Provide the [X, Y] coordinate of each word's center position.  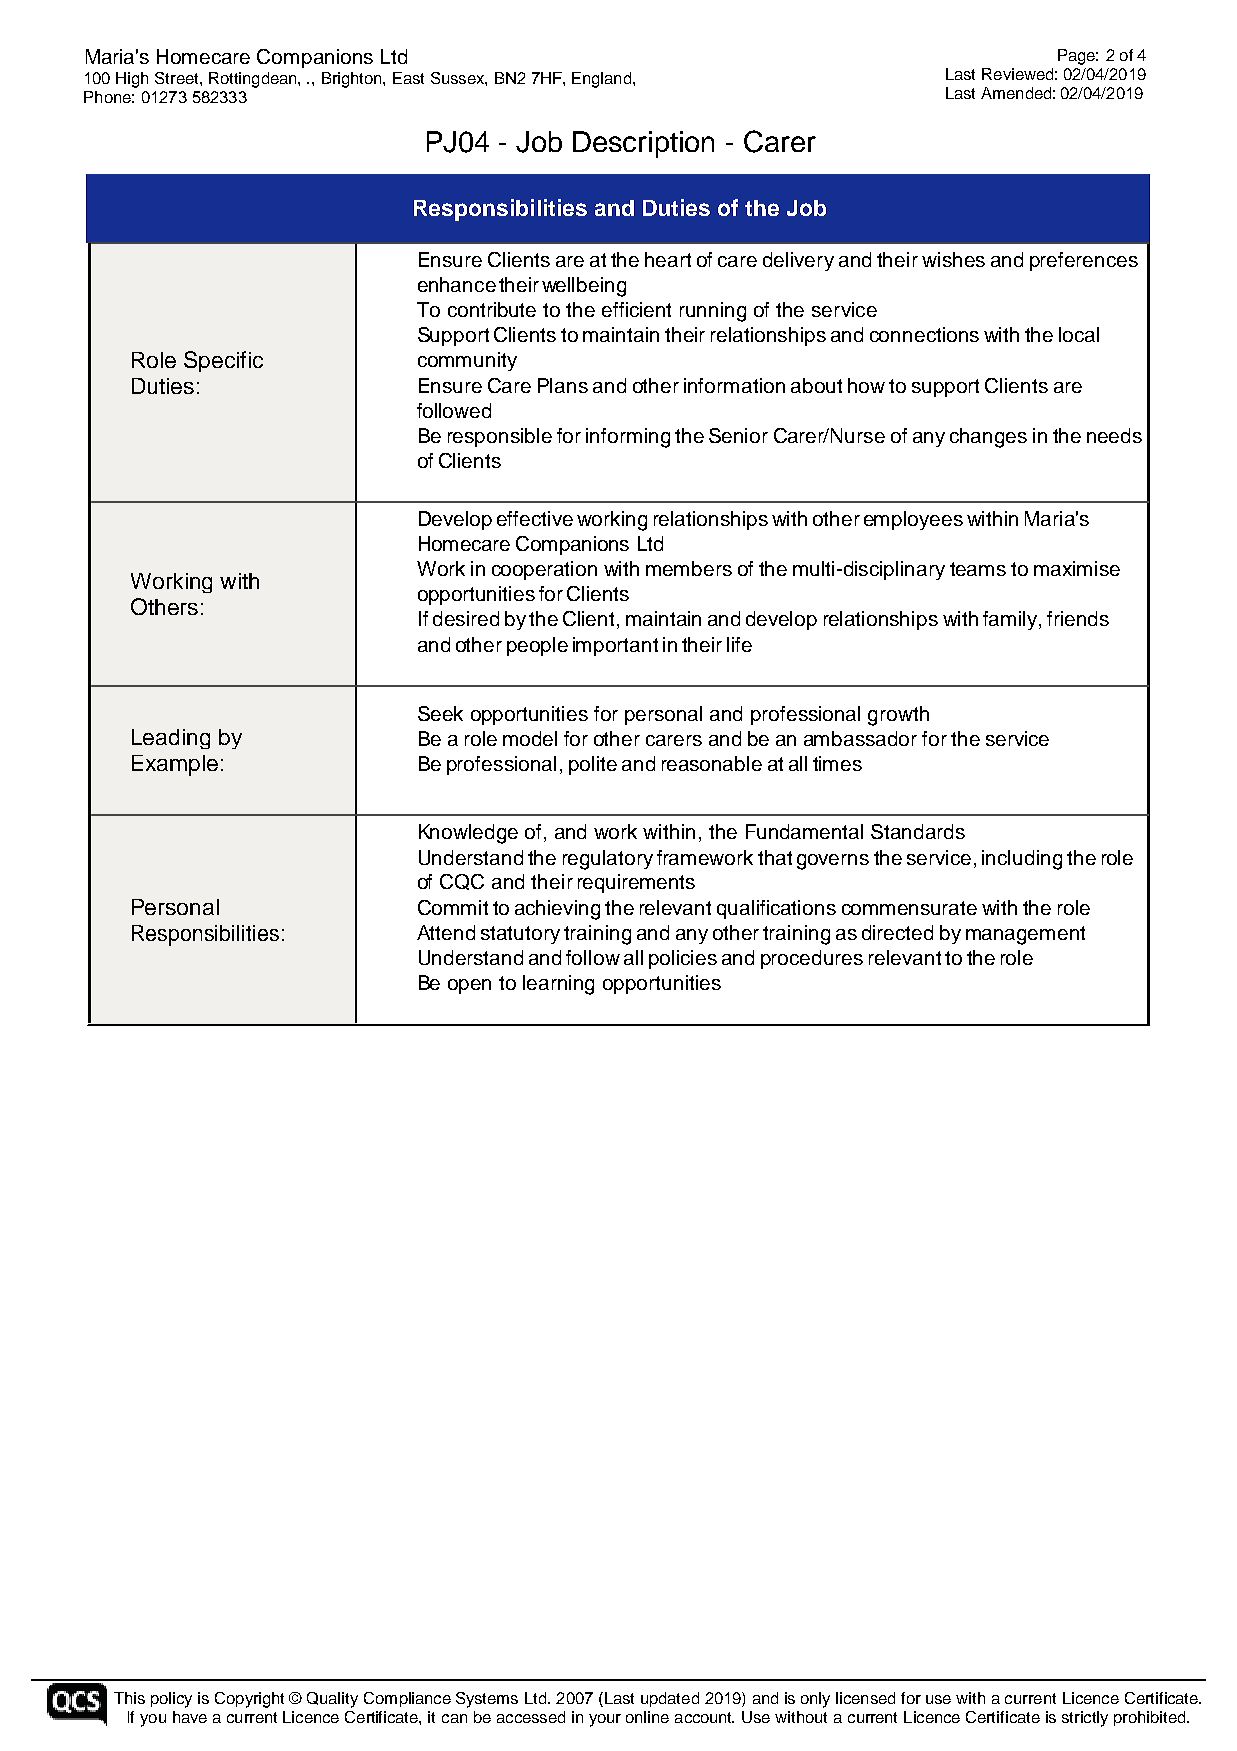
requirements [636, 883]
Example [175, 765]
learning [558, 985]
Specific [223, 361]
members [689, 568]
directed [897, 932]
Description [643, 144]
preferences [1084, 261]
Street [178, 78]
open [469, 986]
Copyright [249, 1700]
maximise [1077, 568]
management [1025, 935]
